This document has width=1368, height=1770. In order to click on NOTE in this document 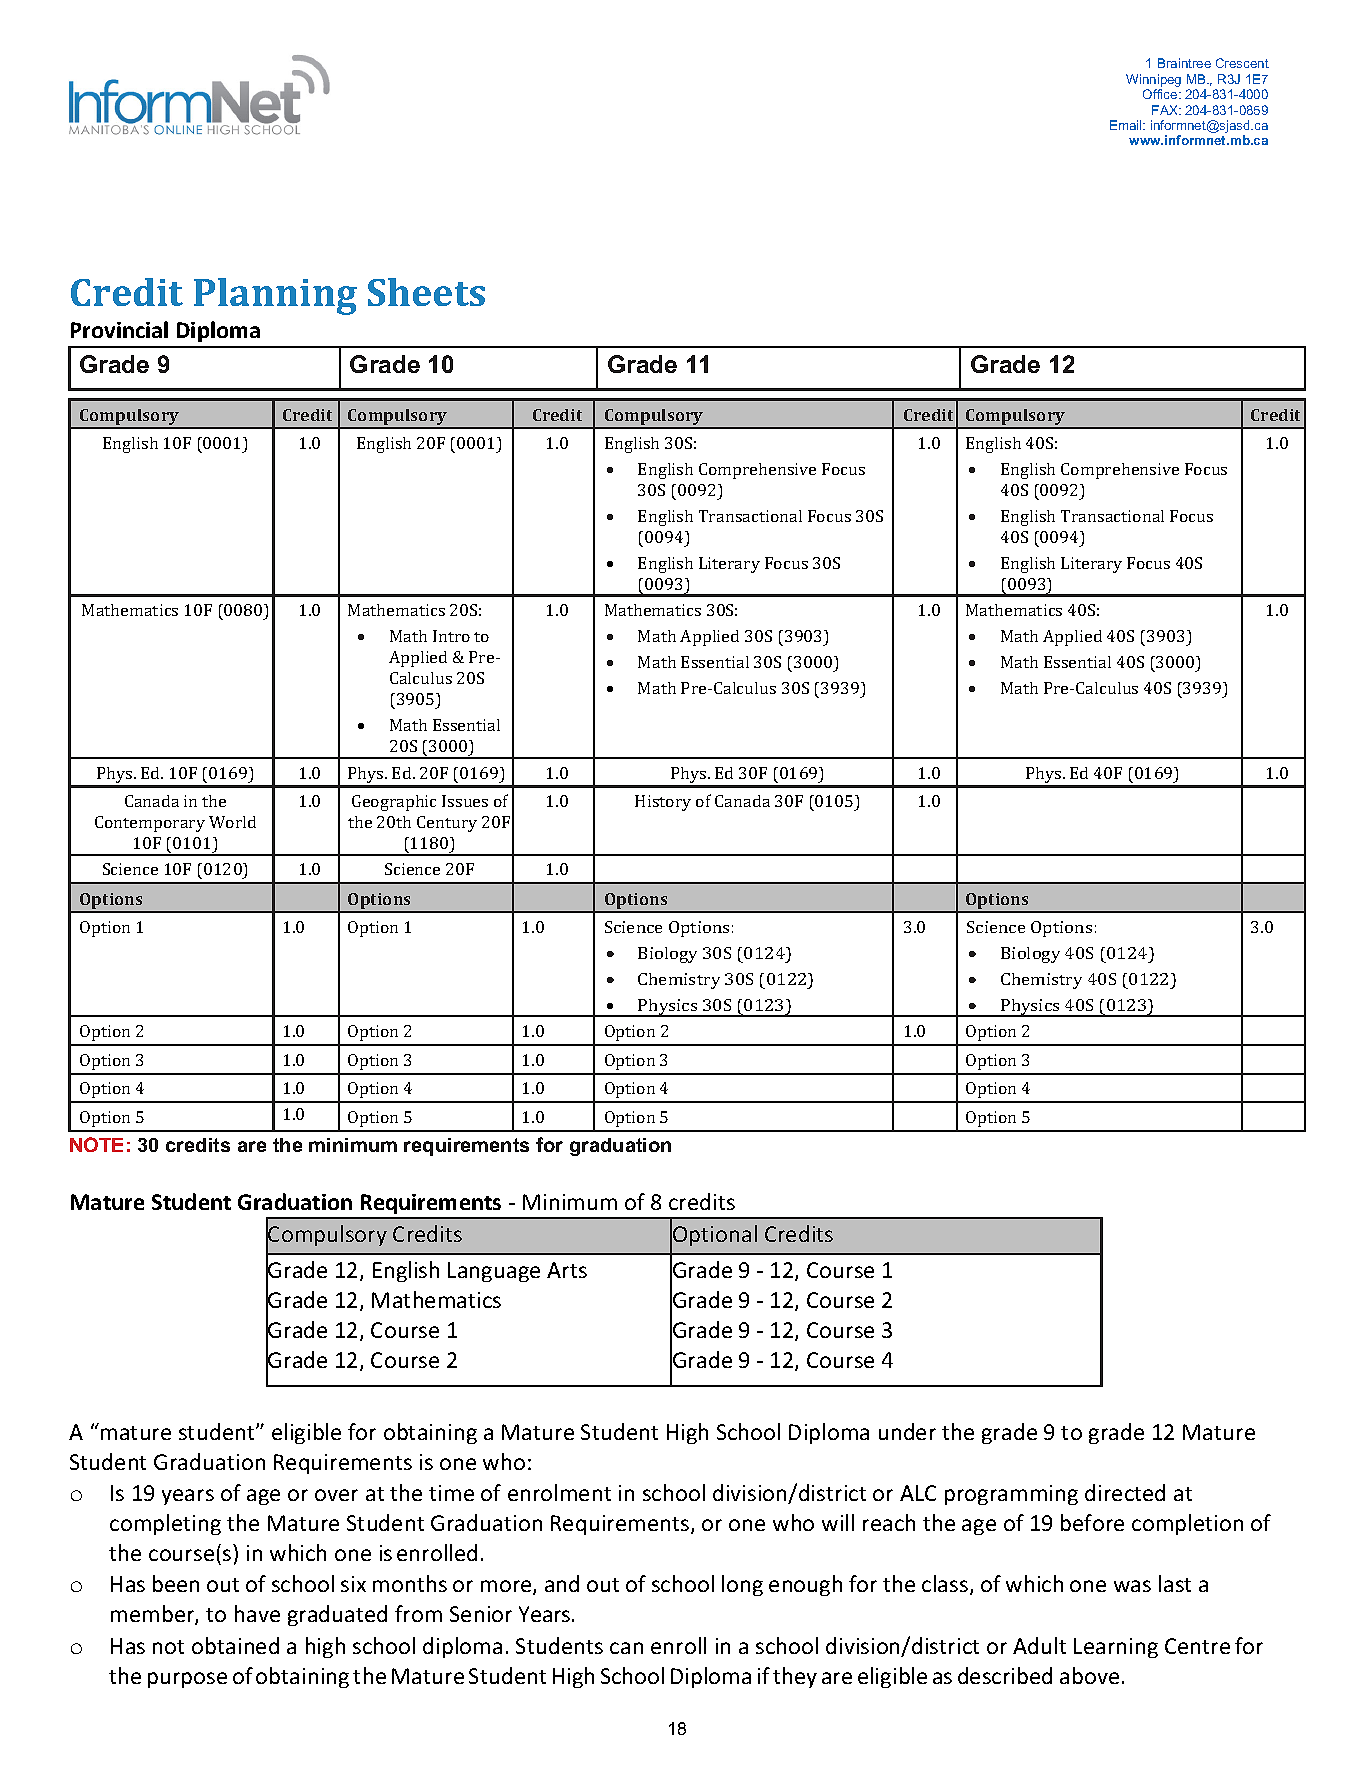, I will do `click(96, 1144)`.
